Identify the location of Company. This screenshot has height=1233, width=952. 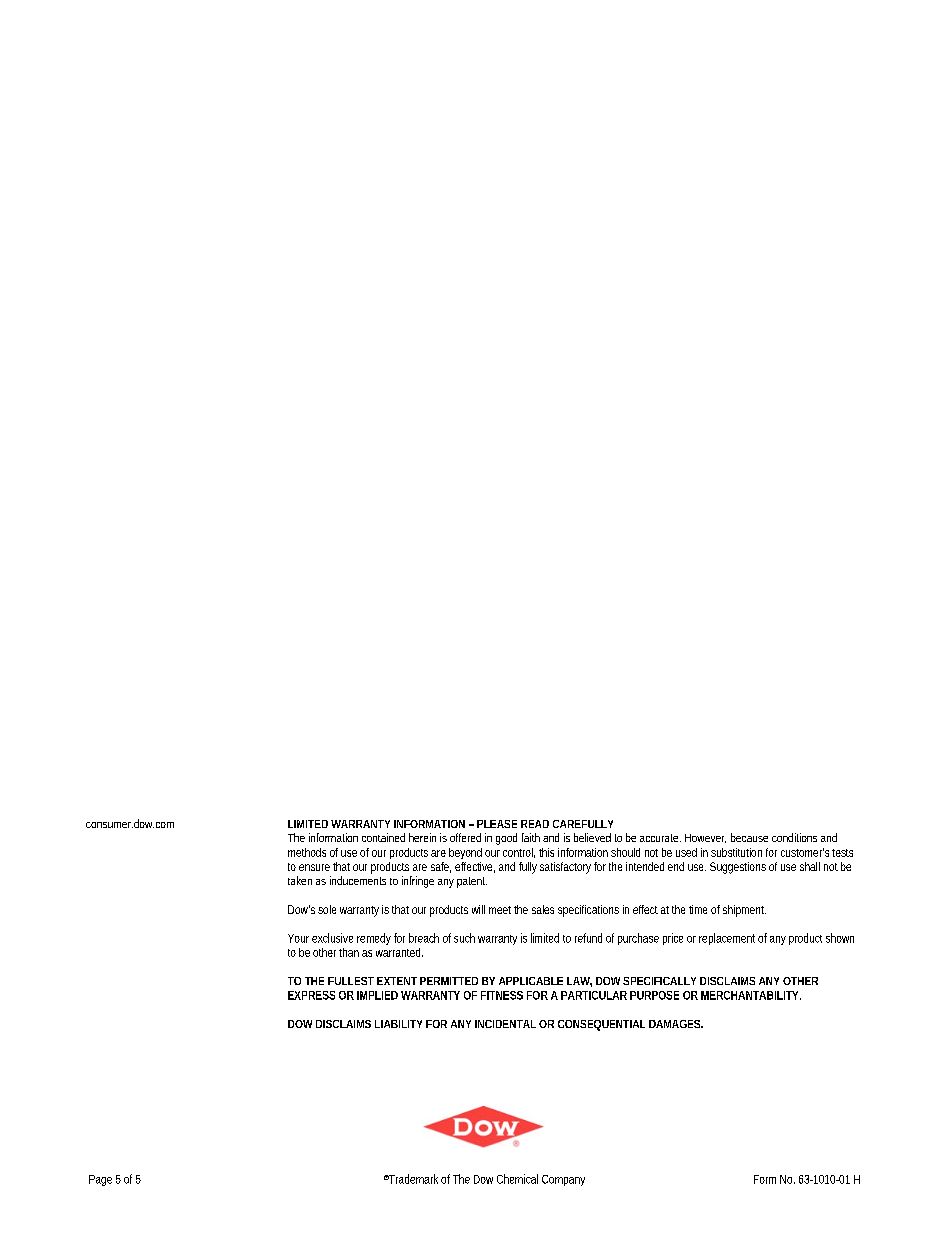
(563, 1180).
